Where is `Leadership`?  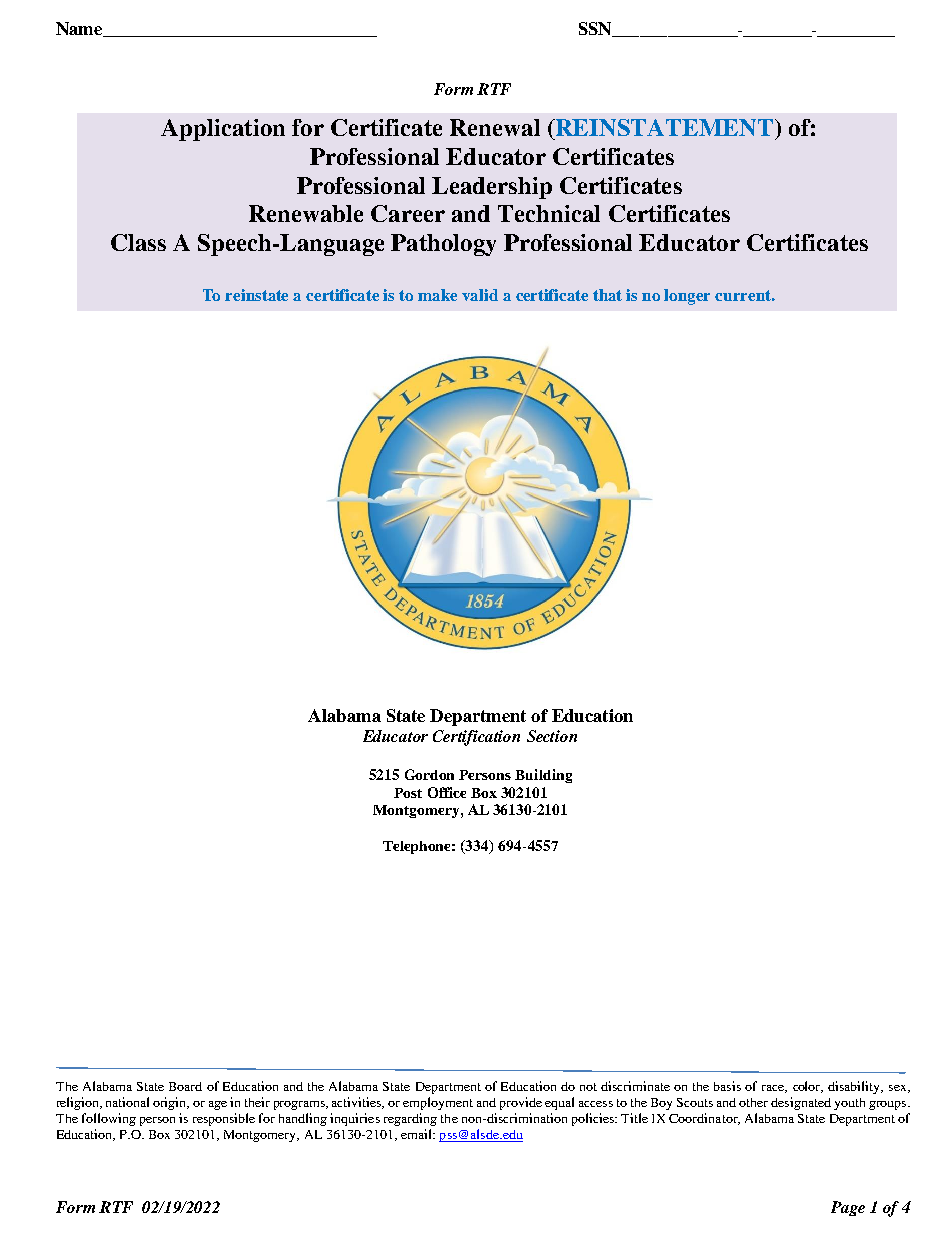 Leadership is located at coordinates (492, 188).
